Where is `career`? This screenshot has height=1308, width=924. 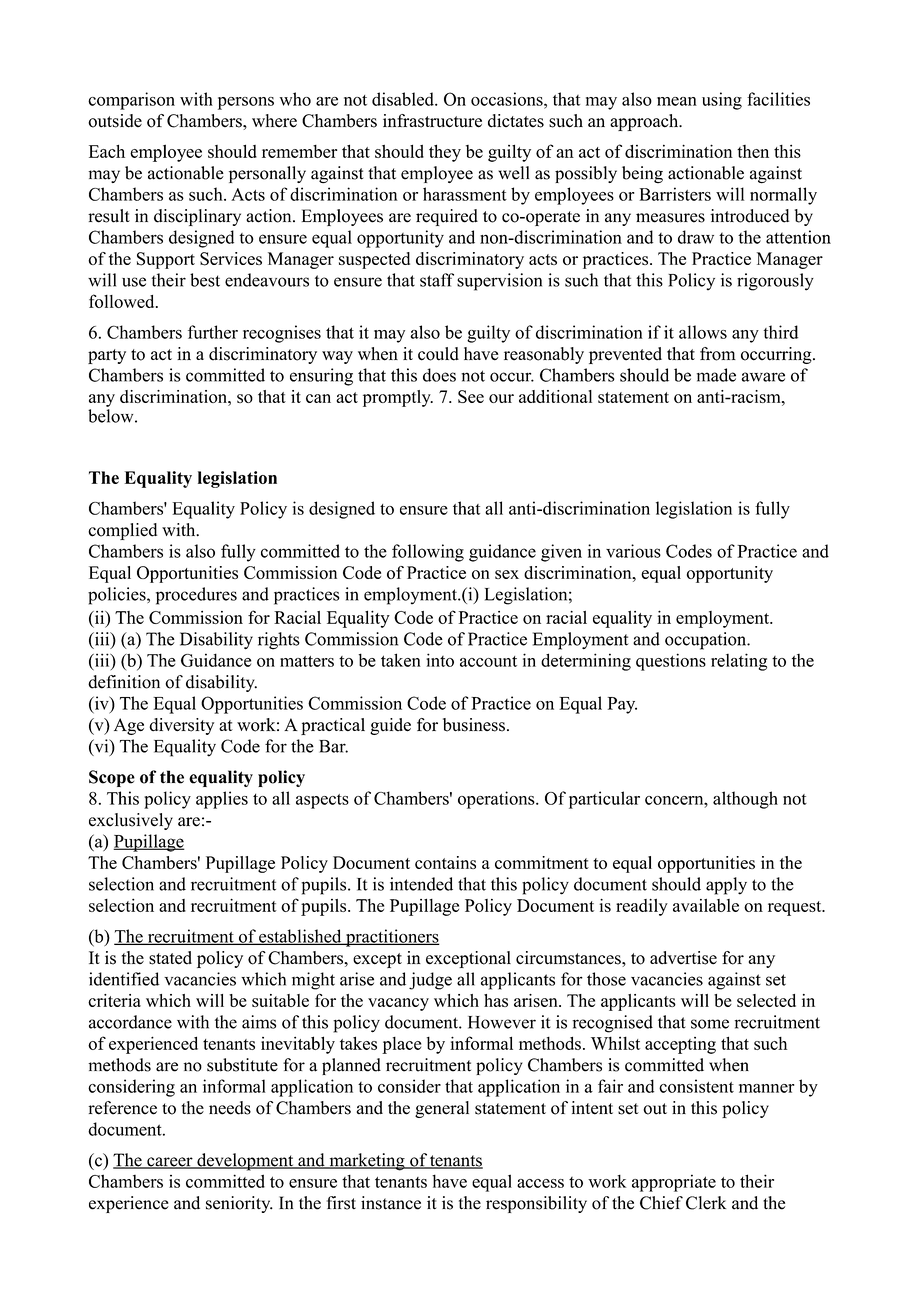
career is located at coordinates (170, 1163).
